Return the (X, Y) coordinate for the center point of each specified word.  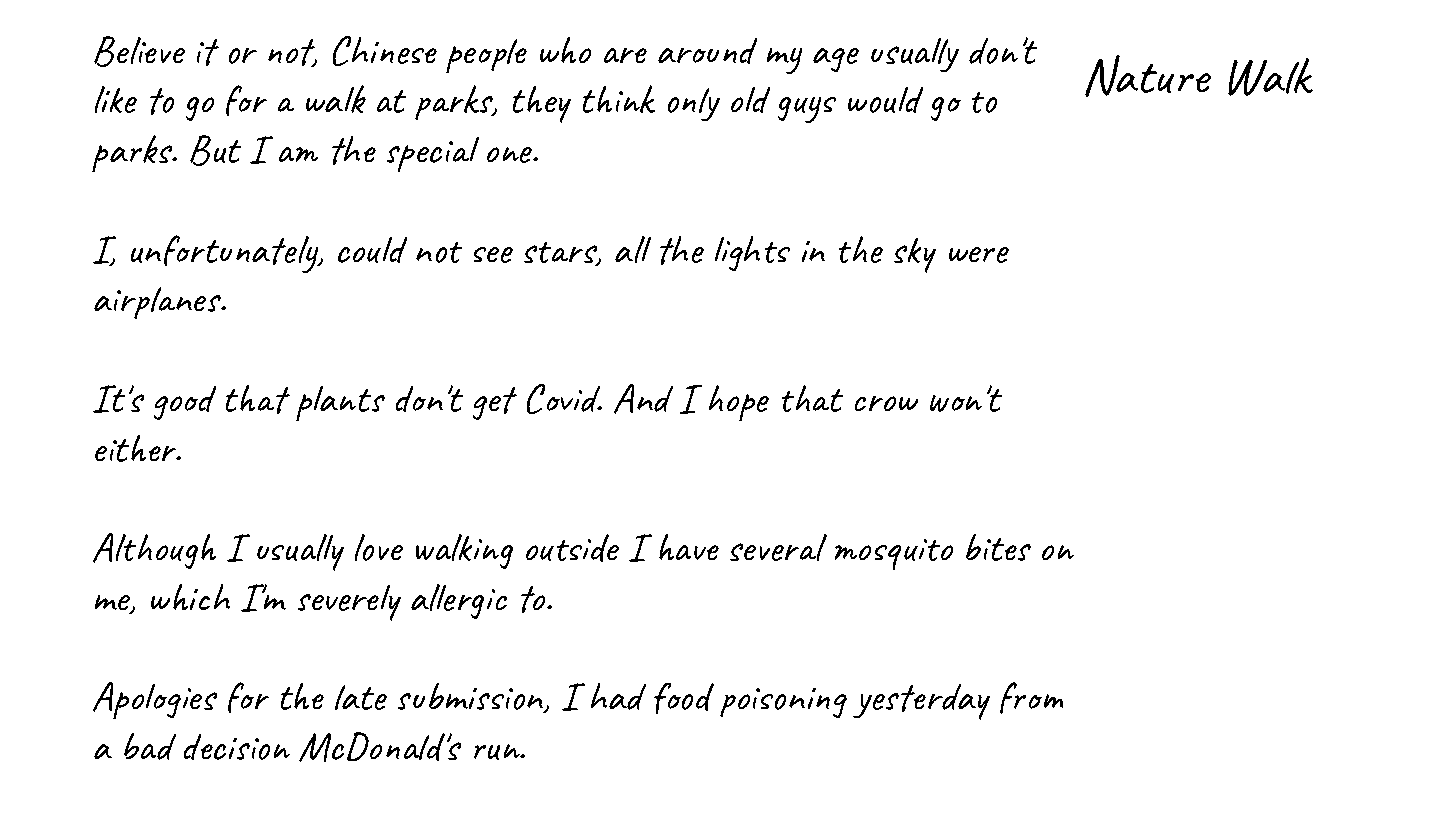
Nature (1148, 76)
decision (237, 747)
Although (154, 551)
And (643, 399)
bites (998, 547)
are (625, 55)
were (979, 255)
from (1031, 698)
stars (562, 254)
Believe (139, 51)
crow (886, 403)
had (618, 696)
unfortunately (226, 254)
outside (572, 548)
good (185, 403)
